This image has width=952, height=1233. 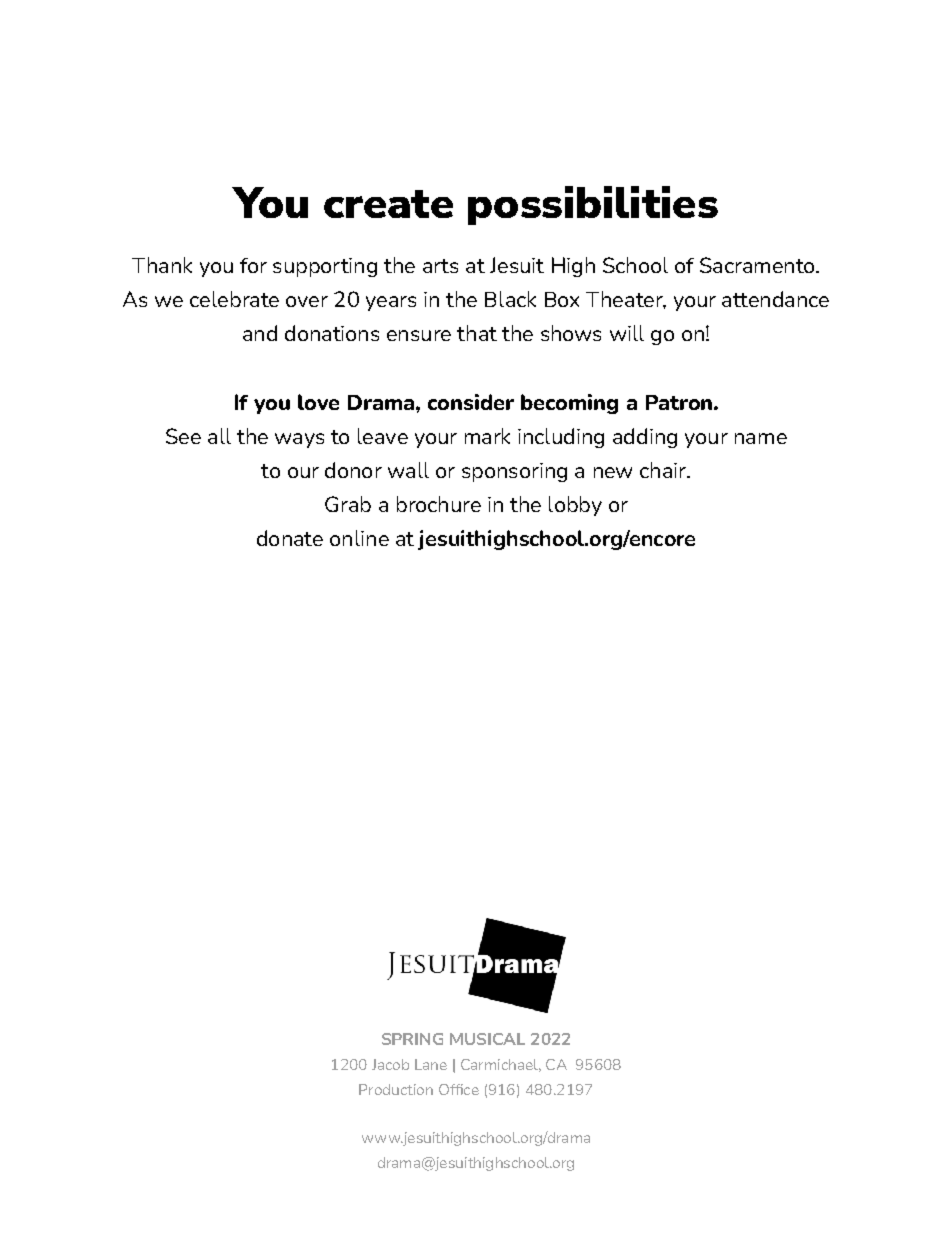 What do you see at coordinates (253, 265) in the image?
I see `for` at bounding box center [253, 265].
